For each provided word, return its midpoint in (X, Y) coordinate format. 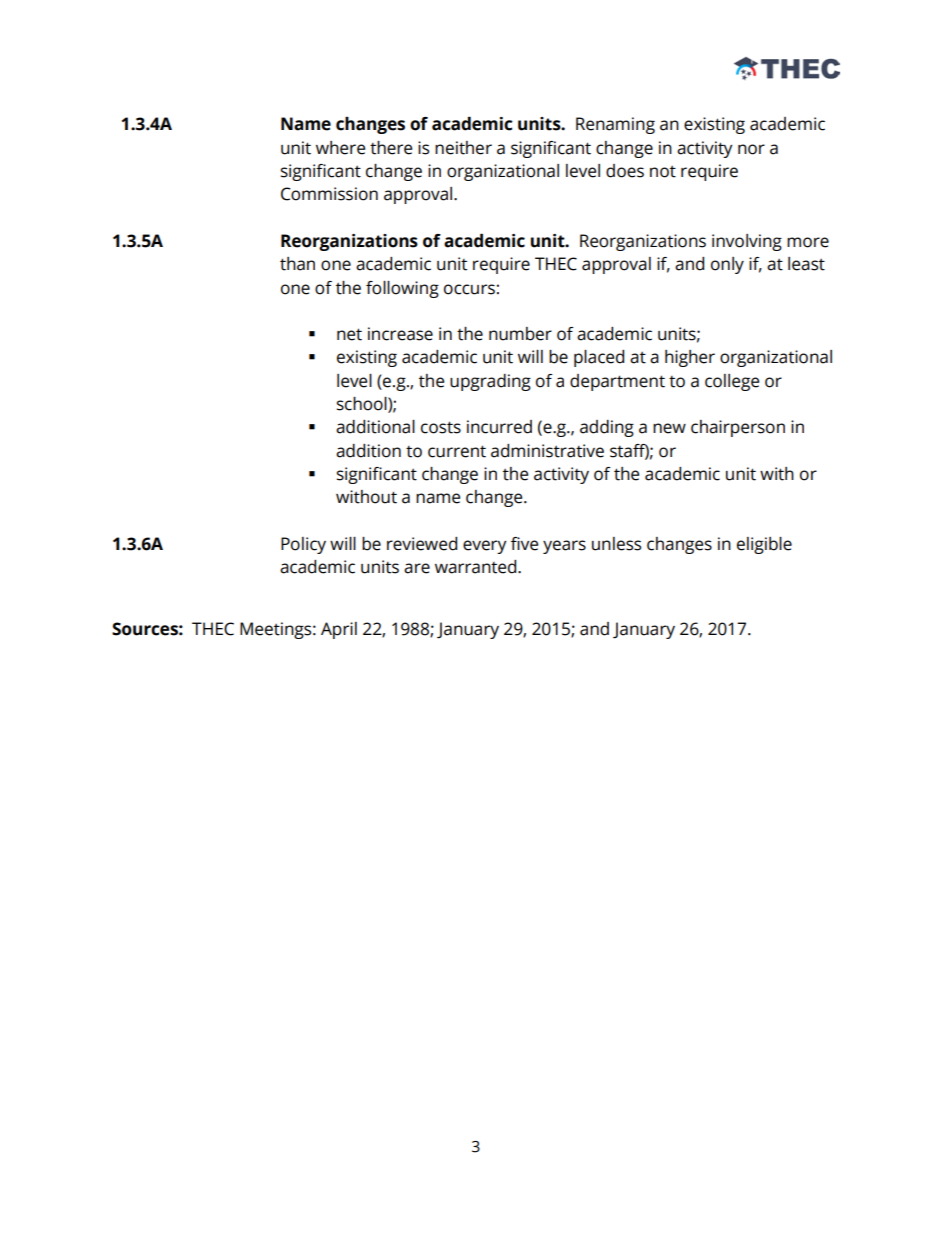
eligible (764, 545)
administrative (547, 451)
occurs (469, 289)
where (340, 148)
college (732, 382)
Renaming (615, 125)
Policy (303, 545)
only (727, 265)
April (339, 630)
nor (751, 149)
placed (599, 358)
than (297, 264)
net (349, 334)
